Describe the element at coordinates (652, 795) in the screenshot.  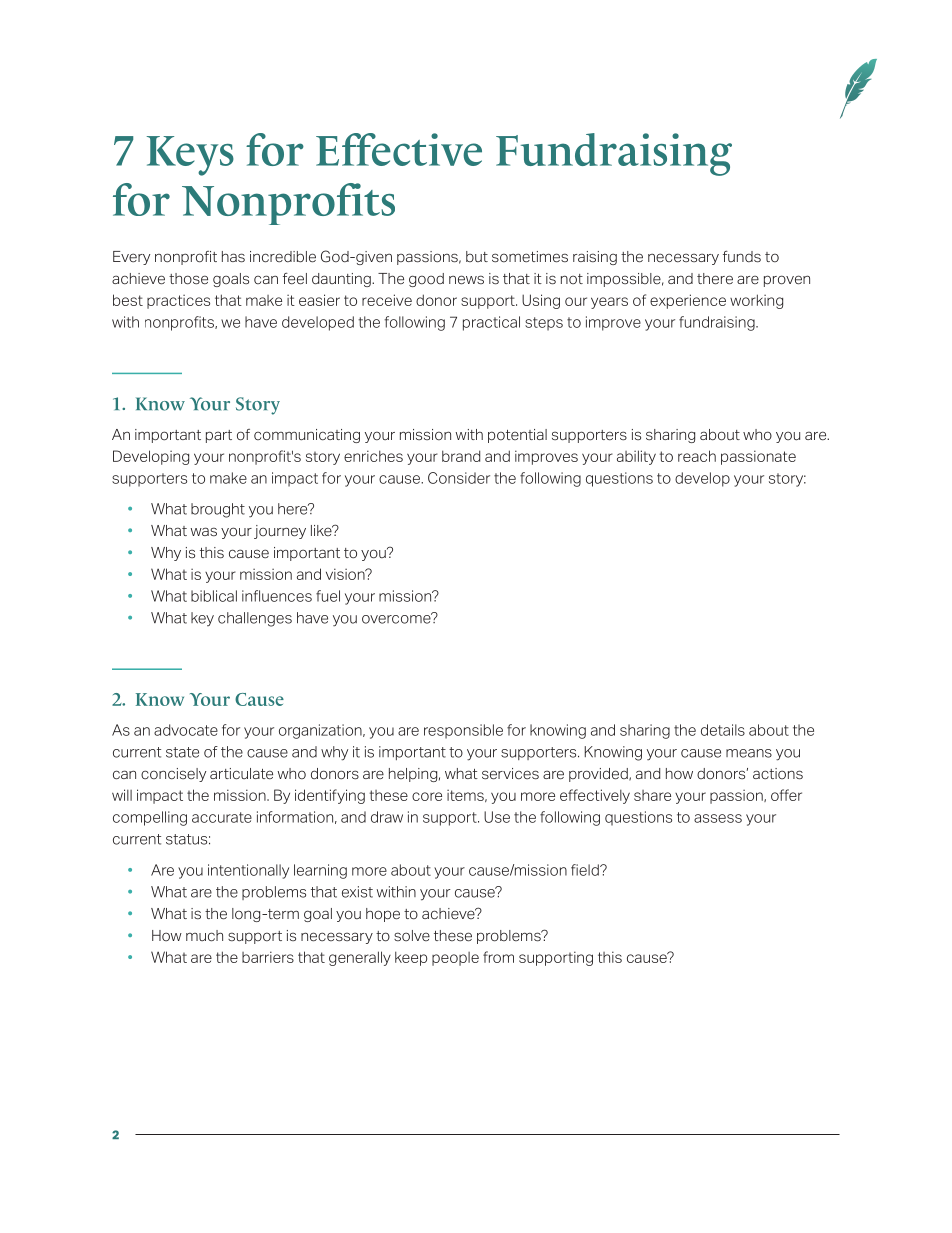
I see `share` at that location.
